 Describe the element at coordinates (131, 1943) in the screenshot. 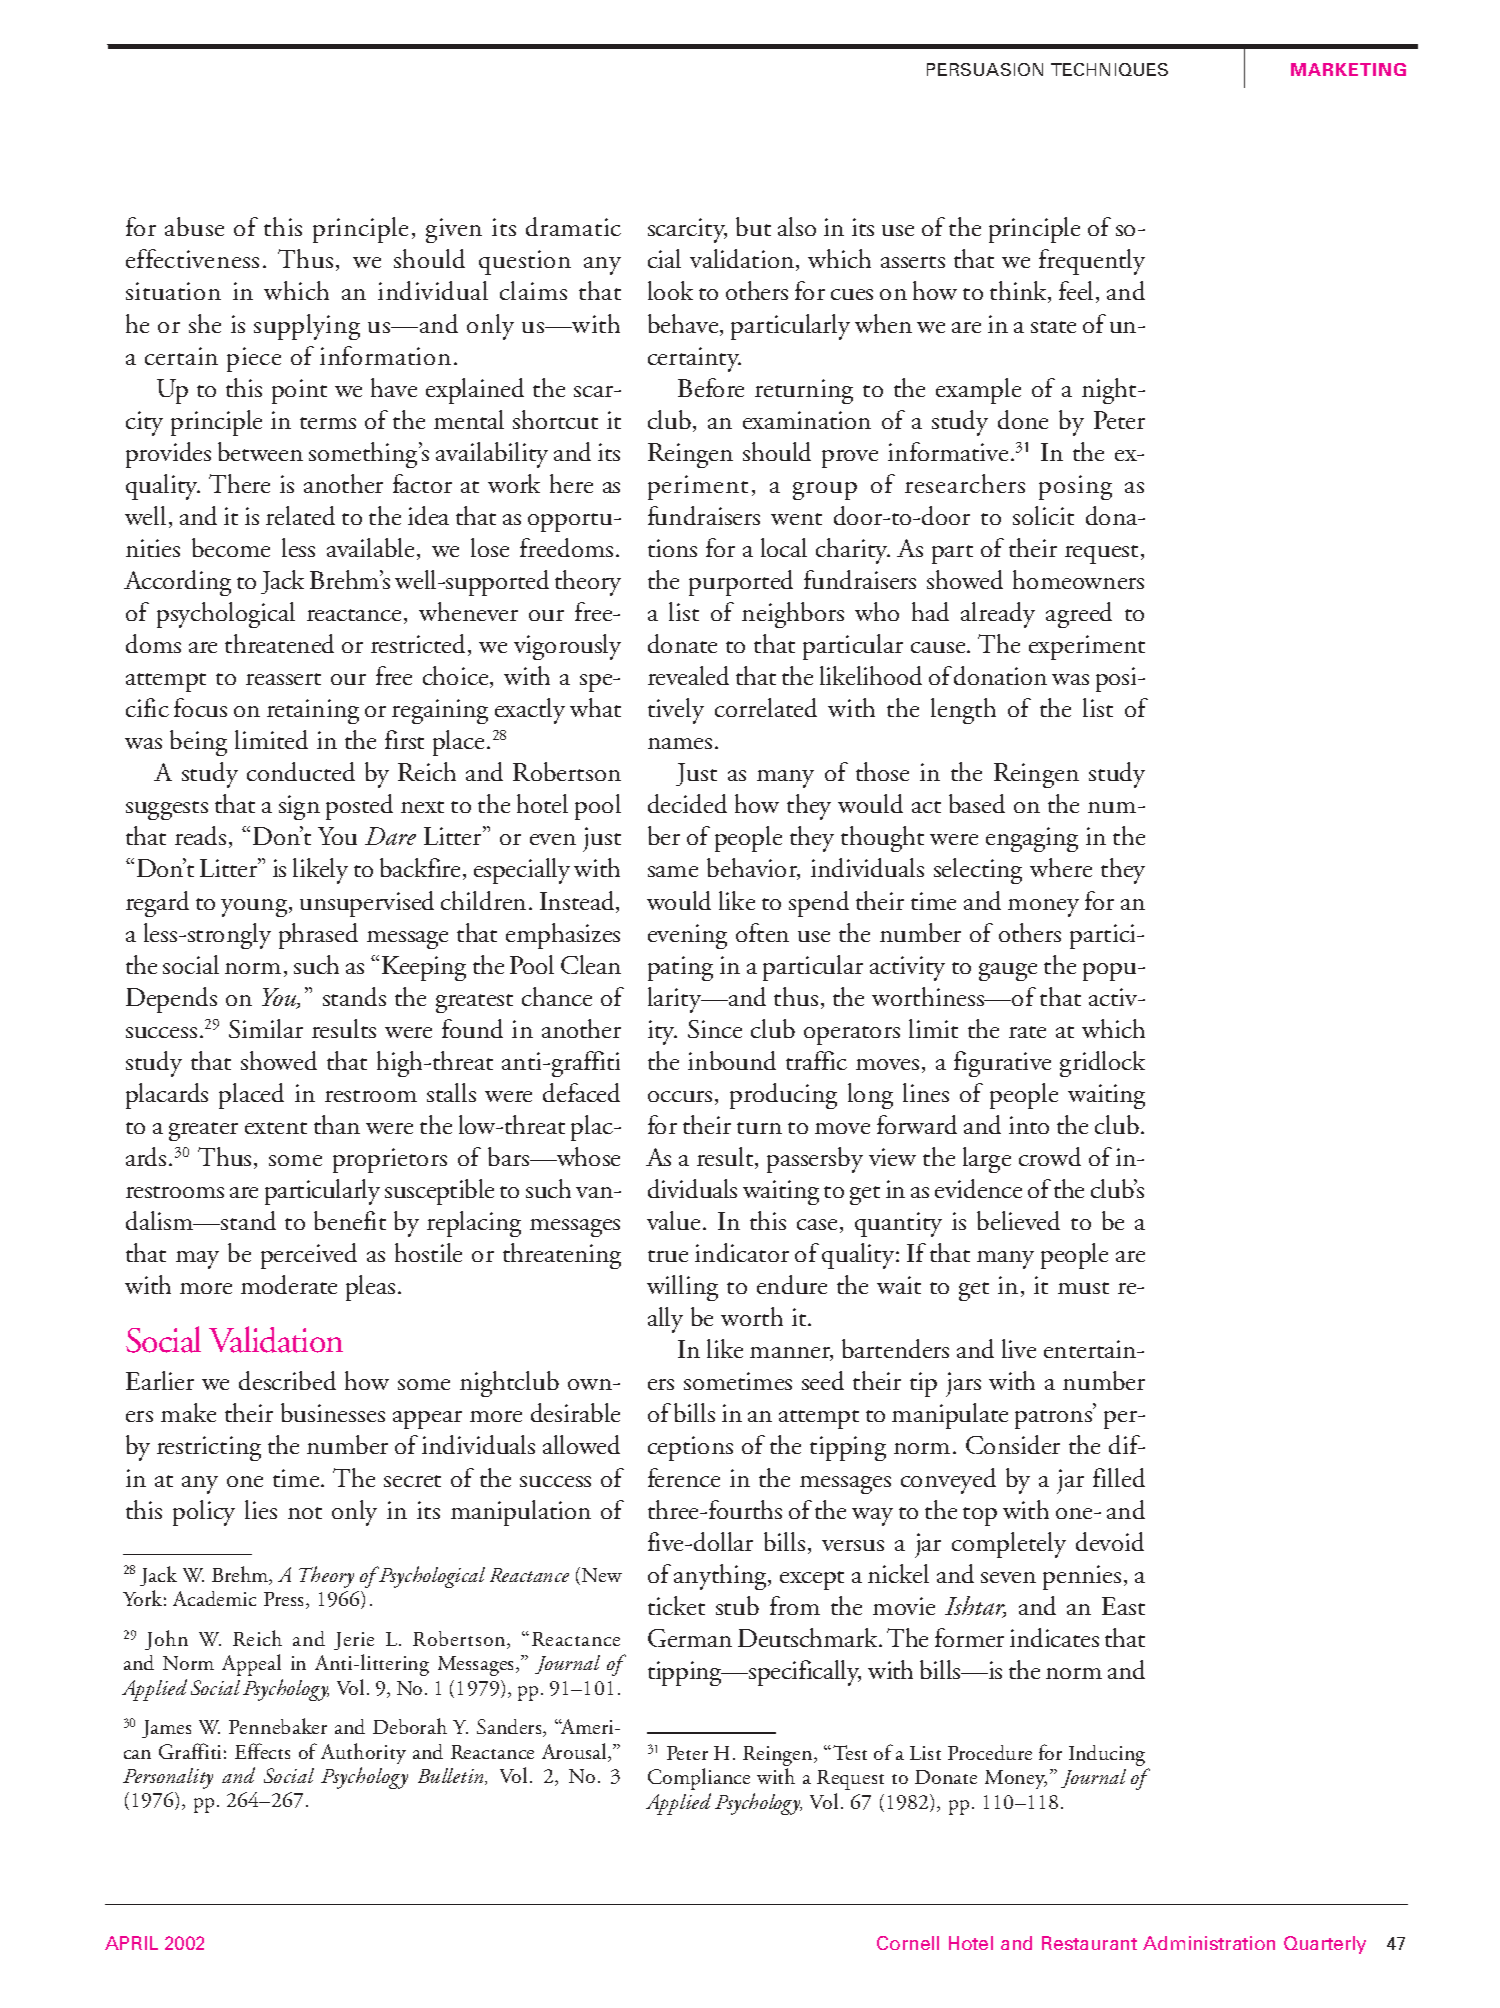

I see `APRIL` at that location.
